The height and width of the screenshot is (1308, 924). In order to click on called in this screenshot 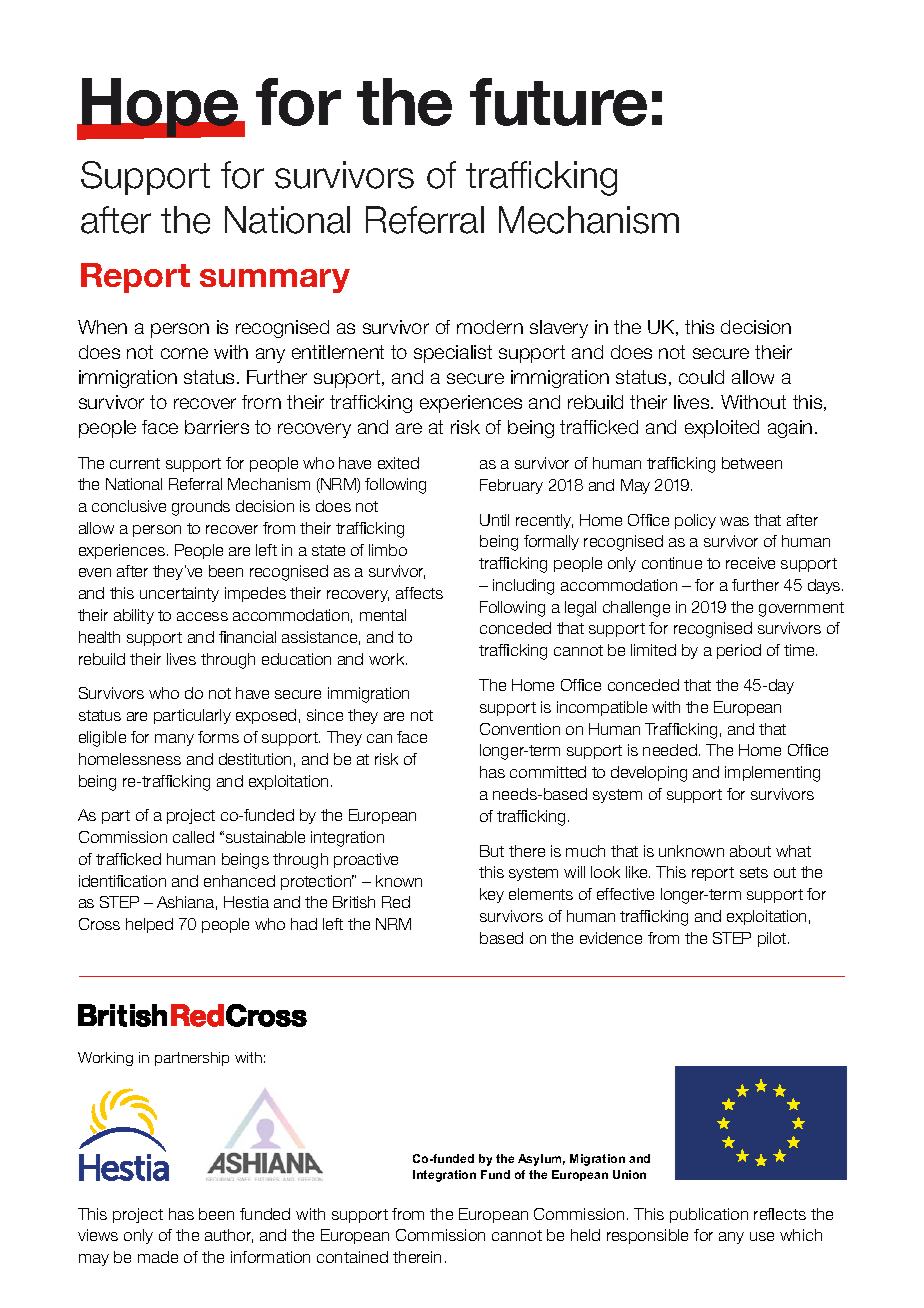, I will do `click(193, 837)`.
